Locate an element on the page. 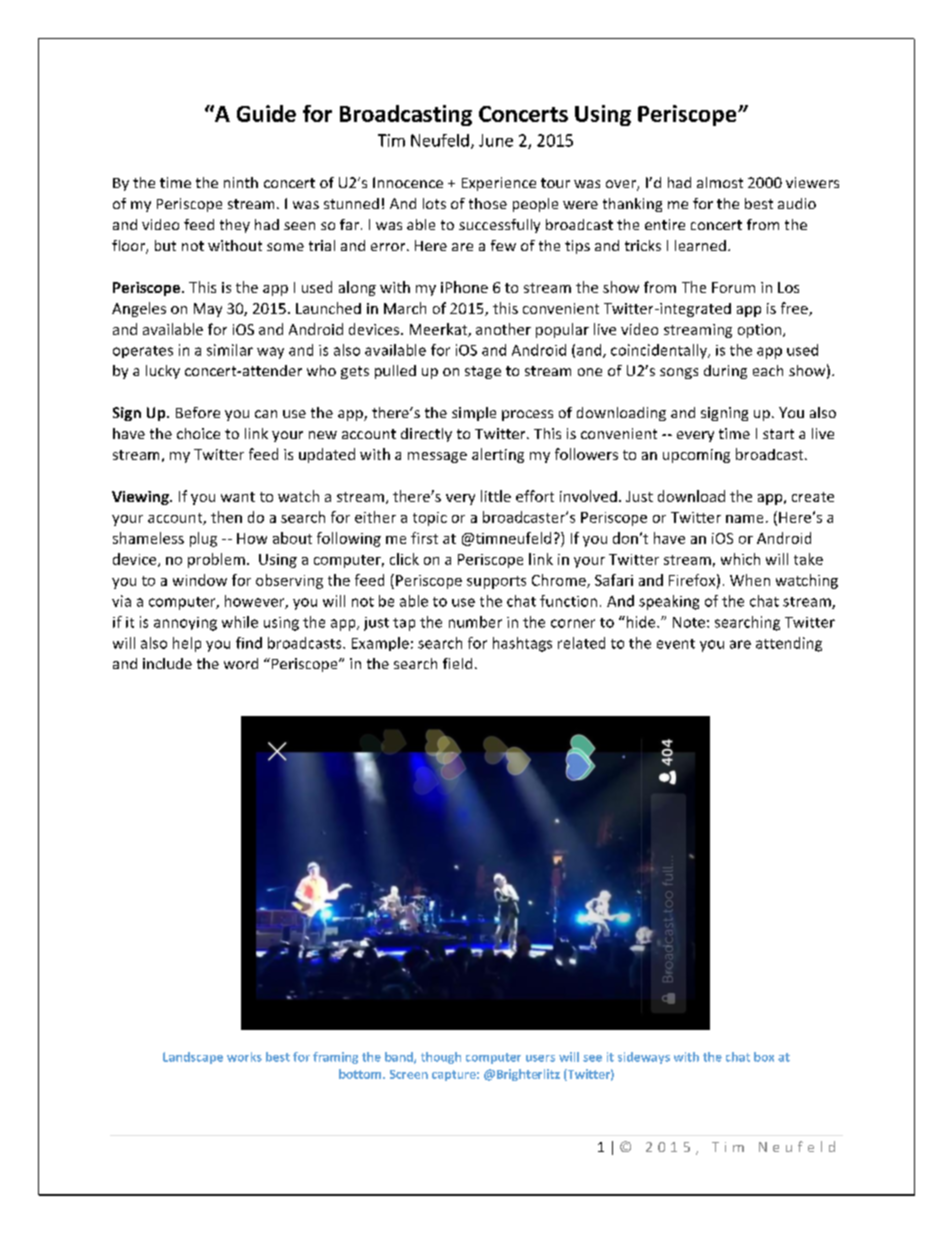 The width and height of the page is (952, 1233). June is located at coordinates (496, 140).
